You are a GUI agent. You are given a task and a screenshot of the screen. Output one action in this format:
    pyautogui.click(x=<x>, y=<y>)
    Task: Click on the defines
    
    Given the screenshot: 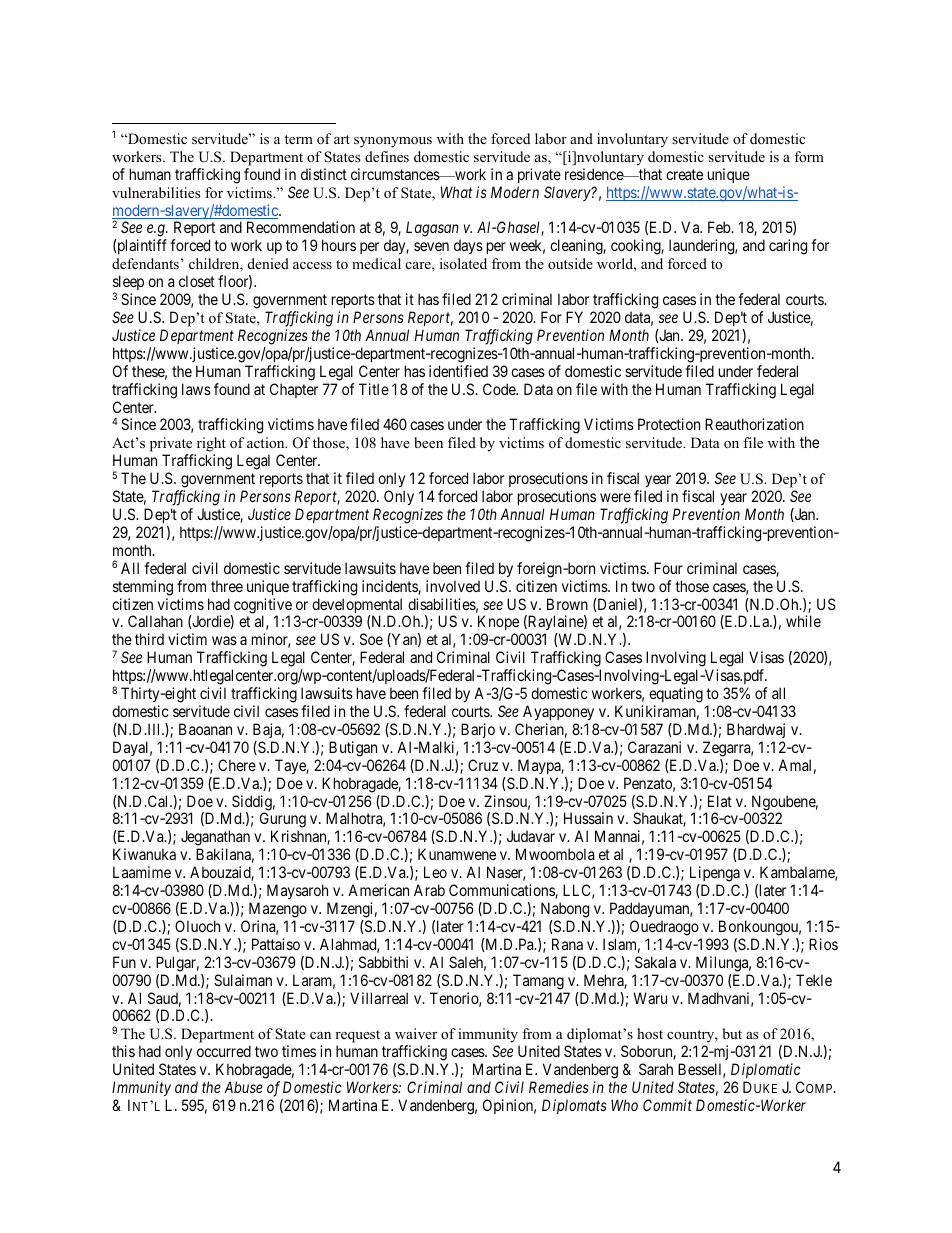 What is the action you would take?
    pyautogui.click(x=387, y=156)
